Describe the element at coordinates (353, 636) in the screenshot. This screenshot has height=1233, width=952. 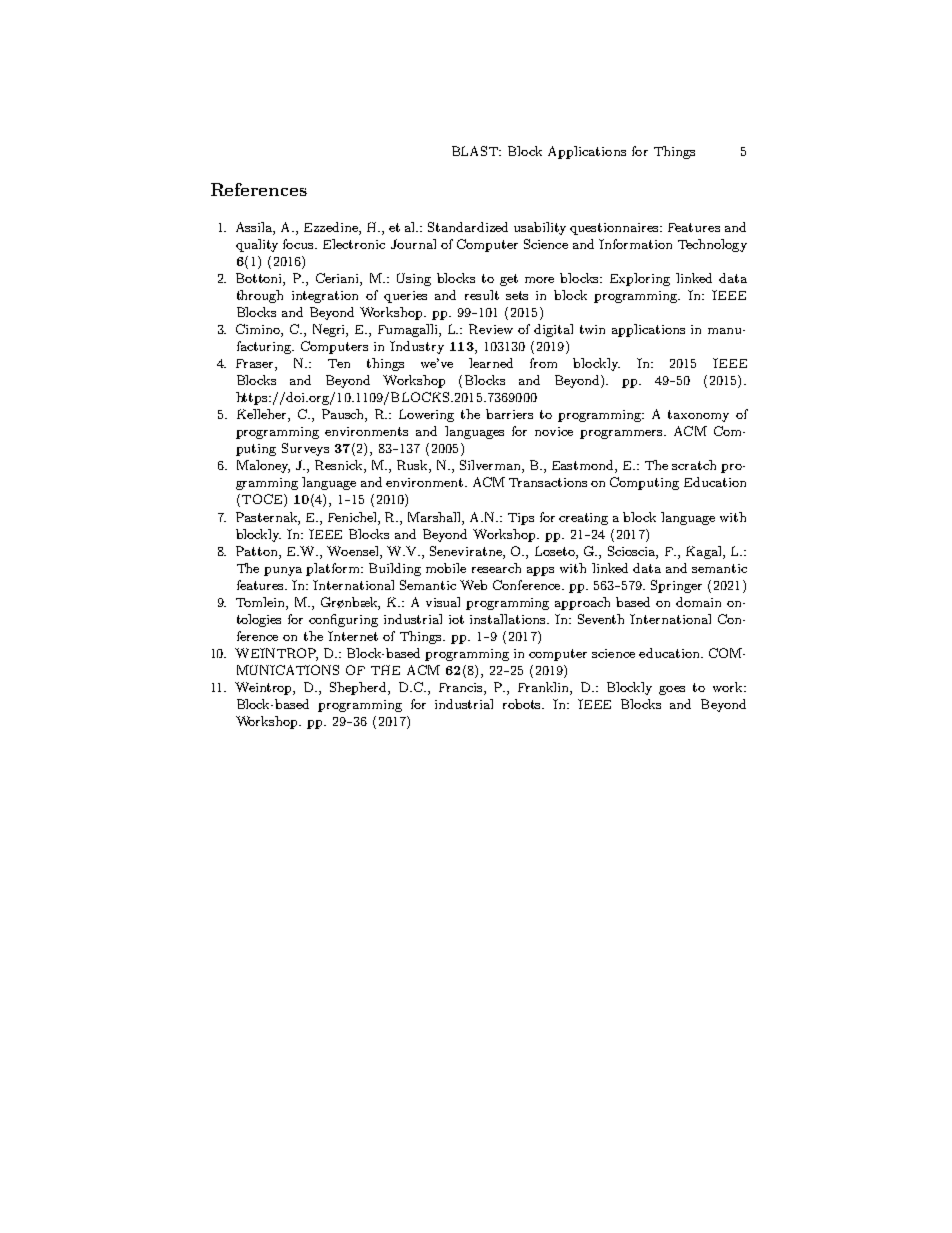
I see `Internet` at that location.
